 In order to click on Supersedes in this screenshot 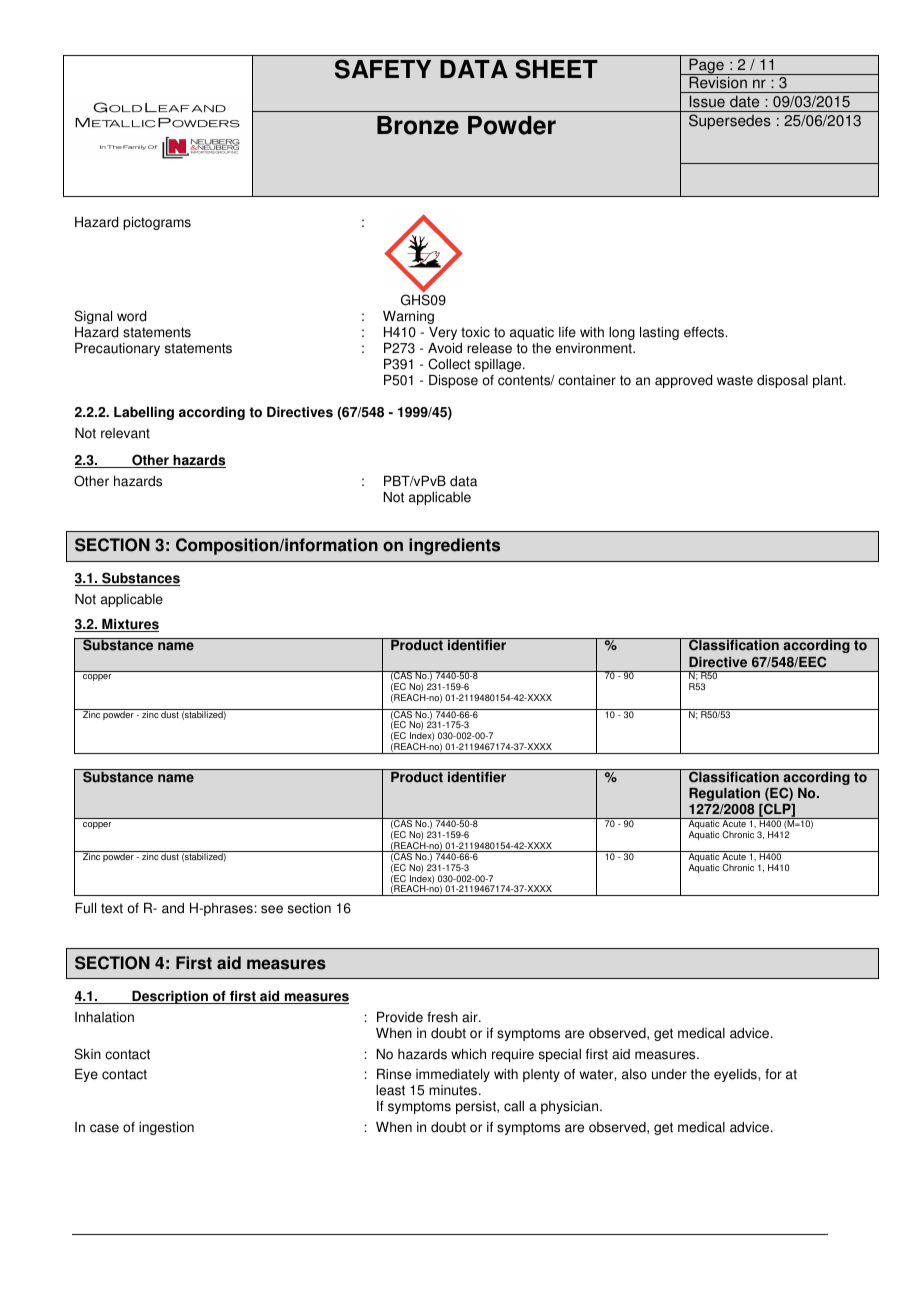, I will do `click(730, 122)`.
